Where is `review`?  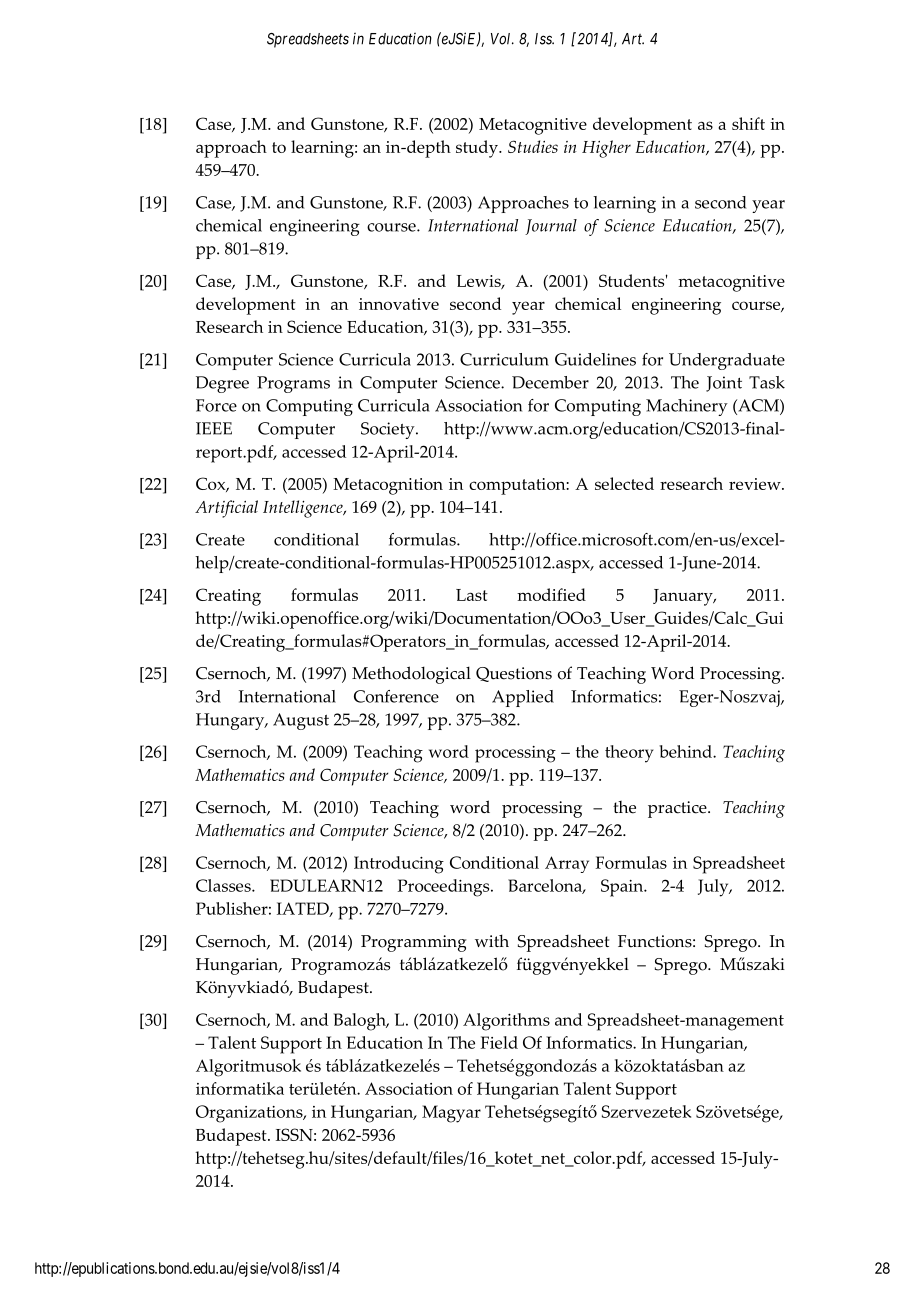
review is located at coordinates (756, 484).
